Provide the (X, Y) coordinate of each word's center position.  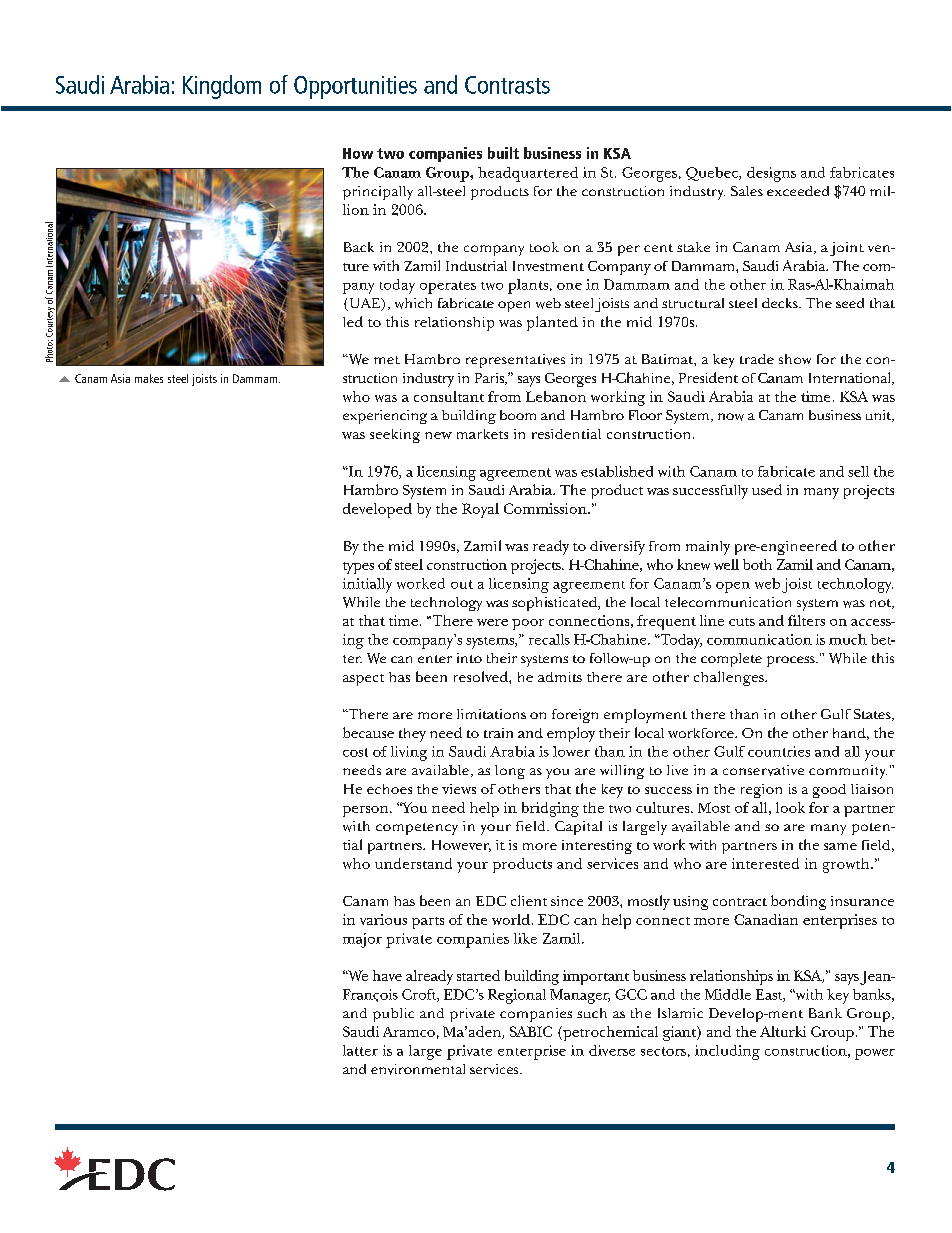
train (498, 733)
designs (771, 174)
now (731, 417)
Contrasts (507, 85)
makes (149, 378)
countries (779, 751)
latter (360, 1050)
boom (518, 415)
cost (355, 752)
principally (378, 193)
